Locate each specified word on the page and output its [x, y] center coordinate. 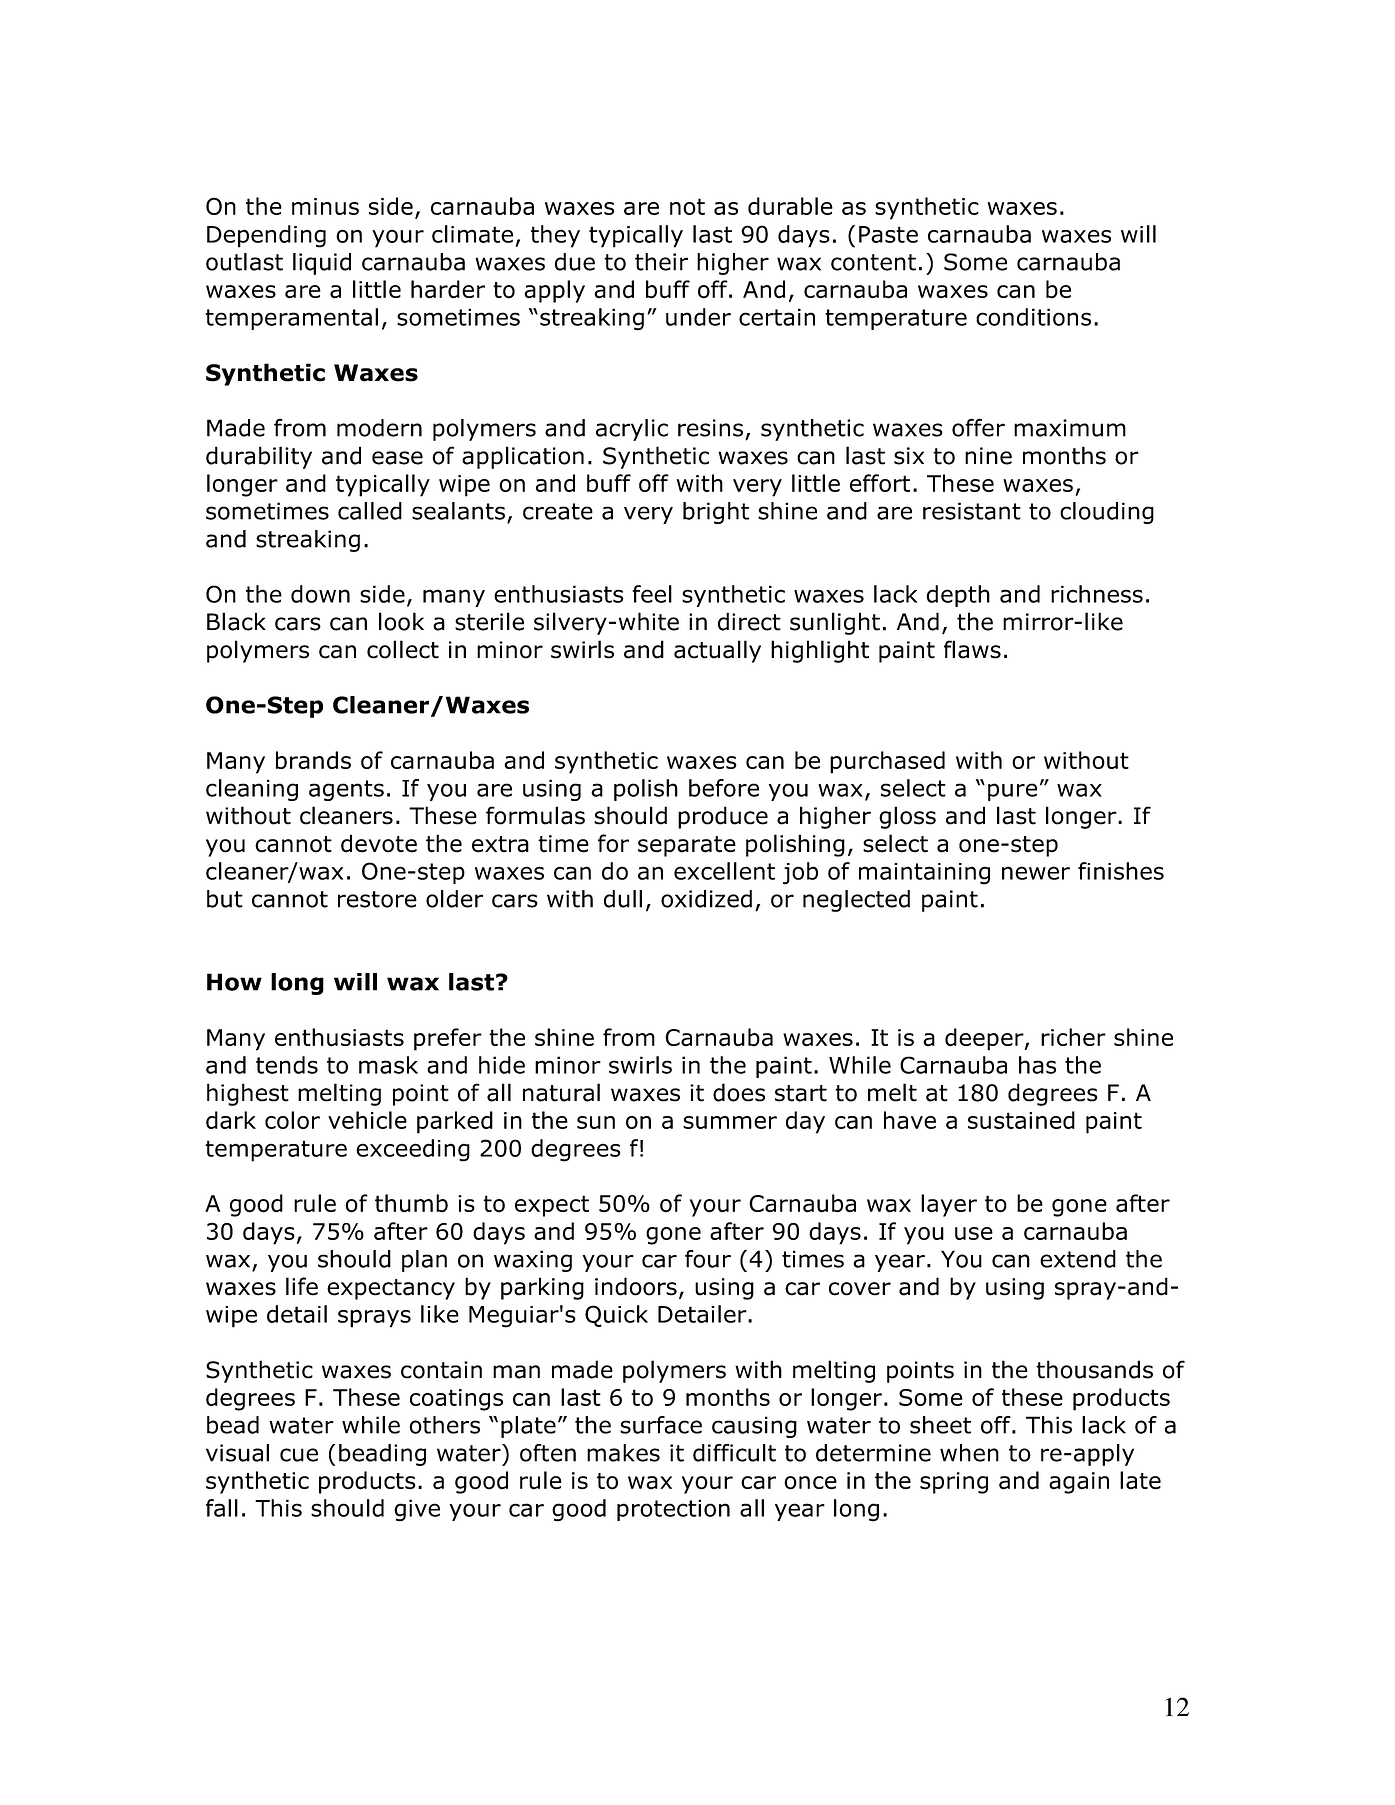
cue [299, 1455]
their [661, 262]
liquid [322, 264]
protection [673, 1510]
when [969, 1453]
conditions [1033, 317]
